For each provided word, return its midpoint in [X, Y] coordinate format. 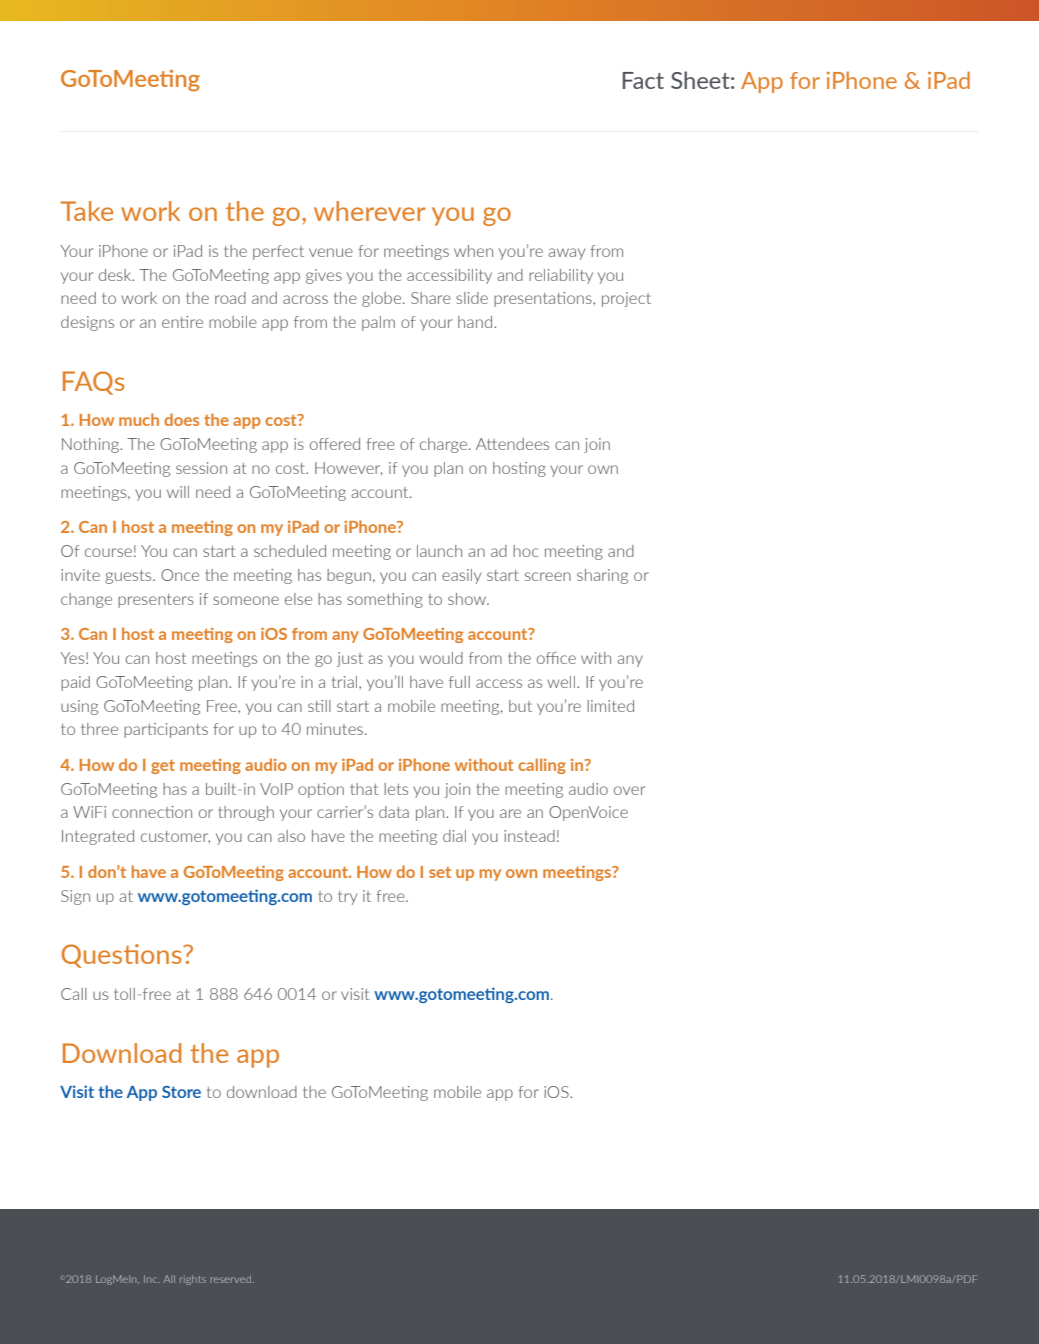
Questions [122, 956]
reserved [232, 1279]
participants [166, 730]
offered [335, 444]
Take [87, 211]
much [139, 419]
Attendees [512, 444]
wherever [369, 211]
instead [529, 836]
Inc [152, 1279]
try [347, 898]
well [561, 682]
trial [346, 682]
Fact [643, 80]
